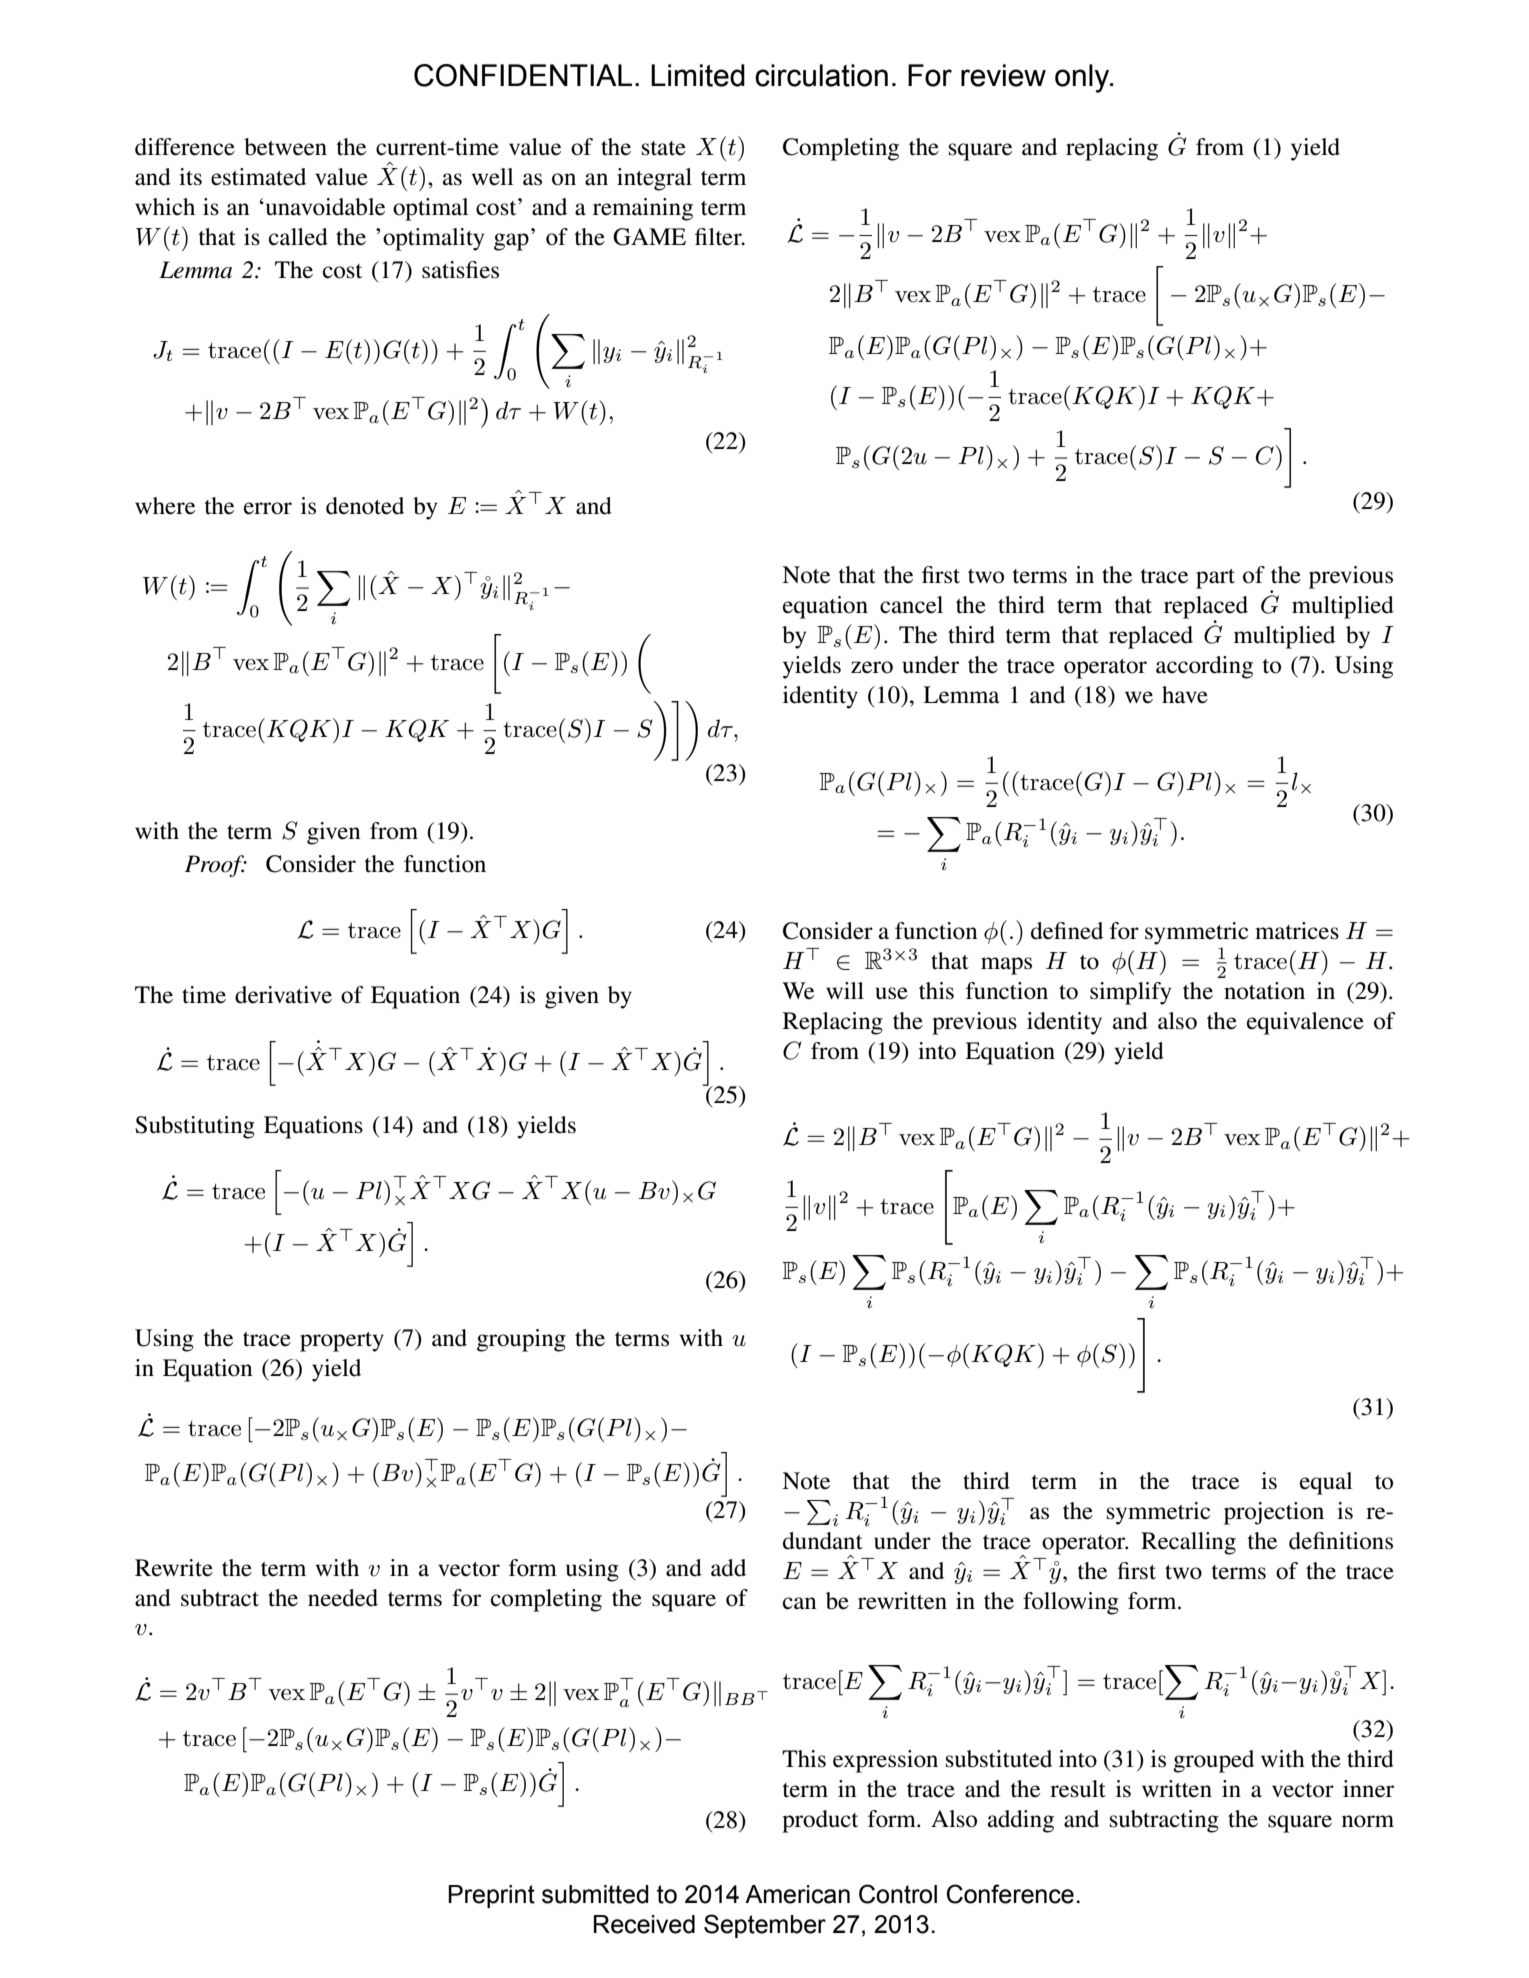 This screenshot has width=1529, height=1978. Describe the element at coordinates (845, 990) in the screenshot. I see `will` at that location.
